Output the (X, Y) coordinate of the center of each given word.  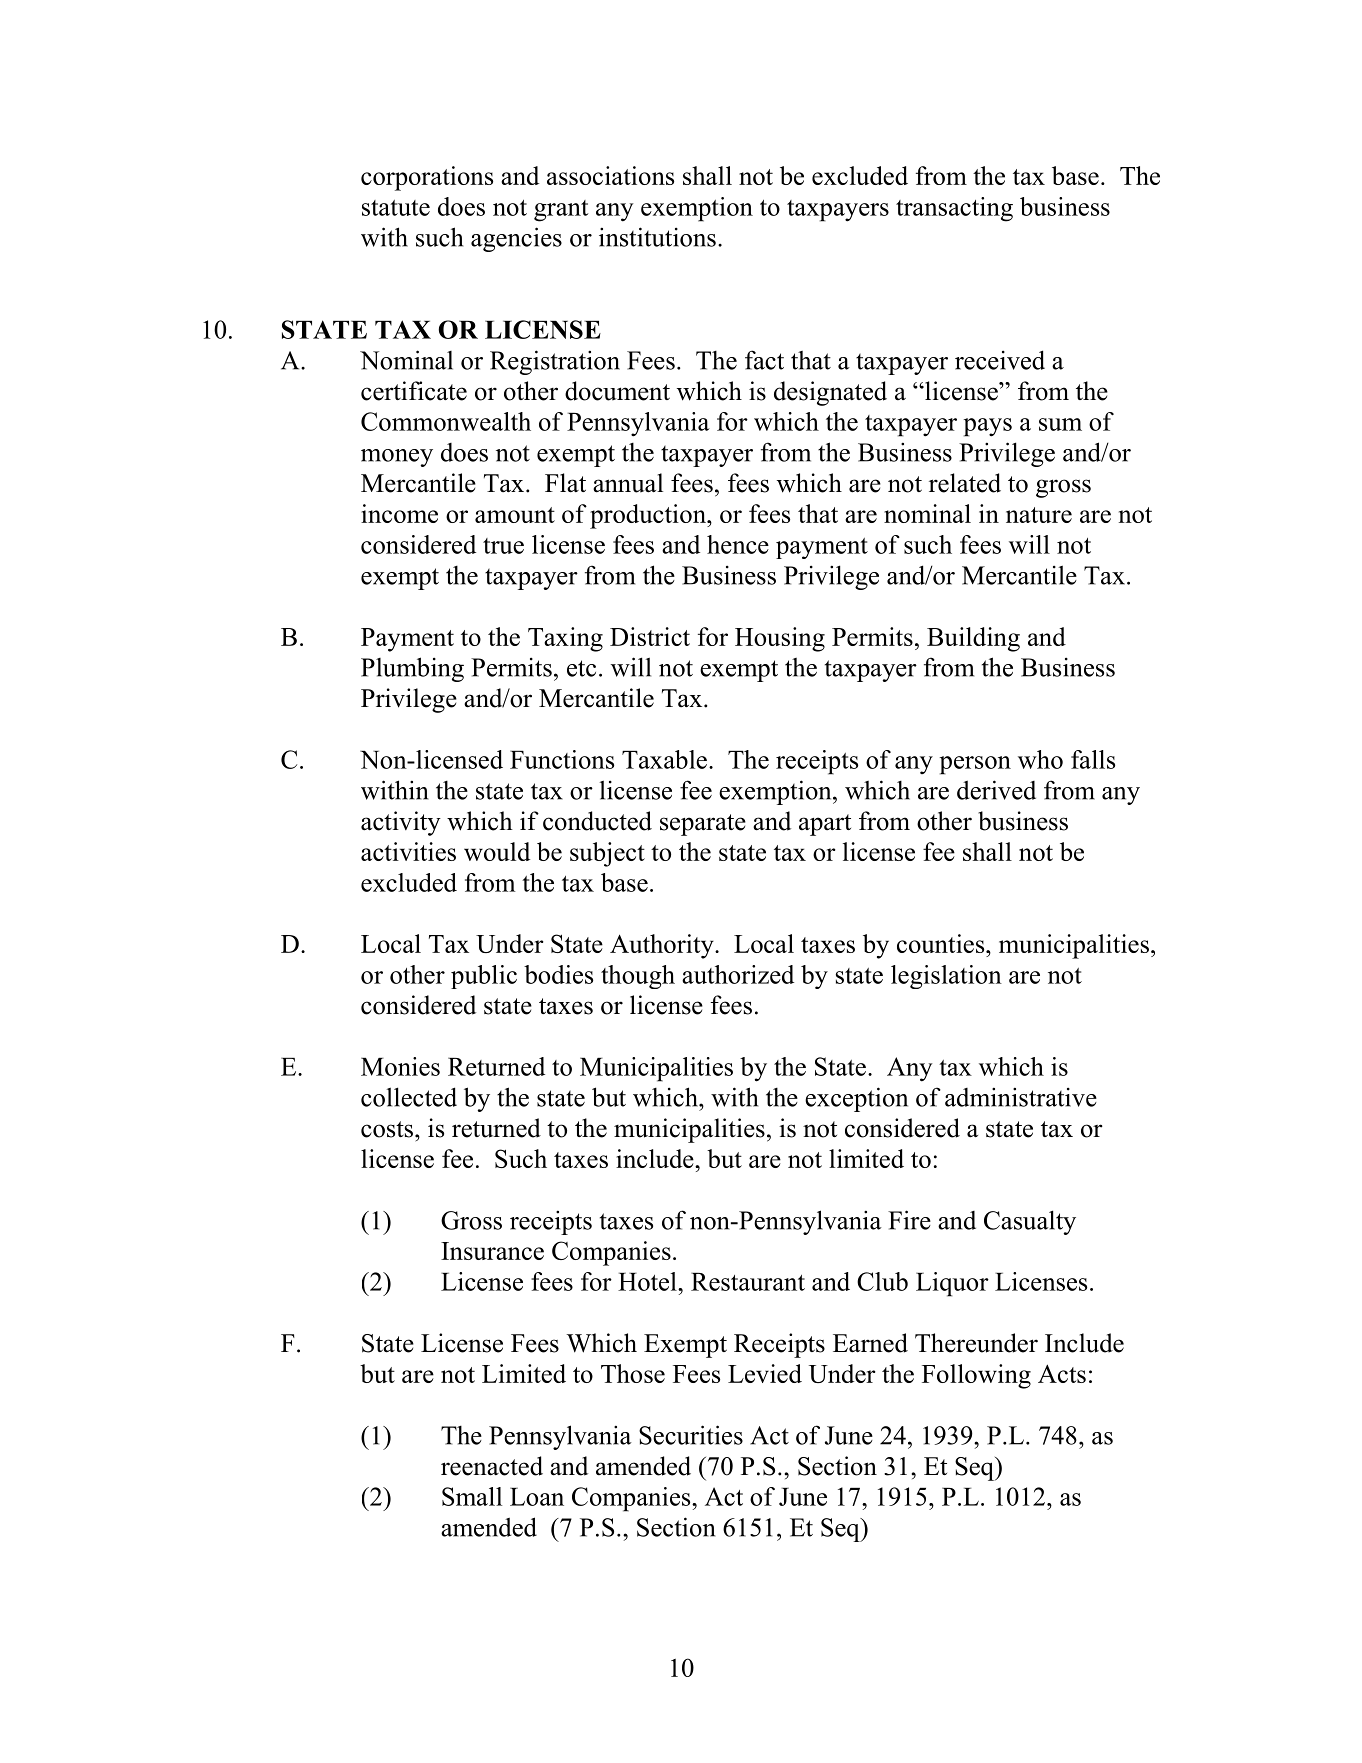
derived (996, 790)
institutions (657, 237)
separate (703, 825)
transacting (954, 209)
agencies (516, 239)
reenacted (492, 1466)
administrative (1021, 1097)
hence (738, 544)
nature (1039, 515)
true (503, 546)
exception (856, 1099)
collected (409, 1097)
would (497, 851)
